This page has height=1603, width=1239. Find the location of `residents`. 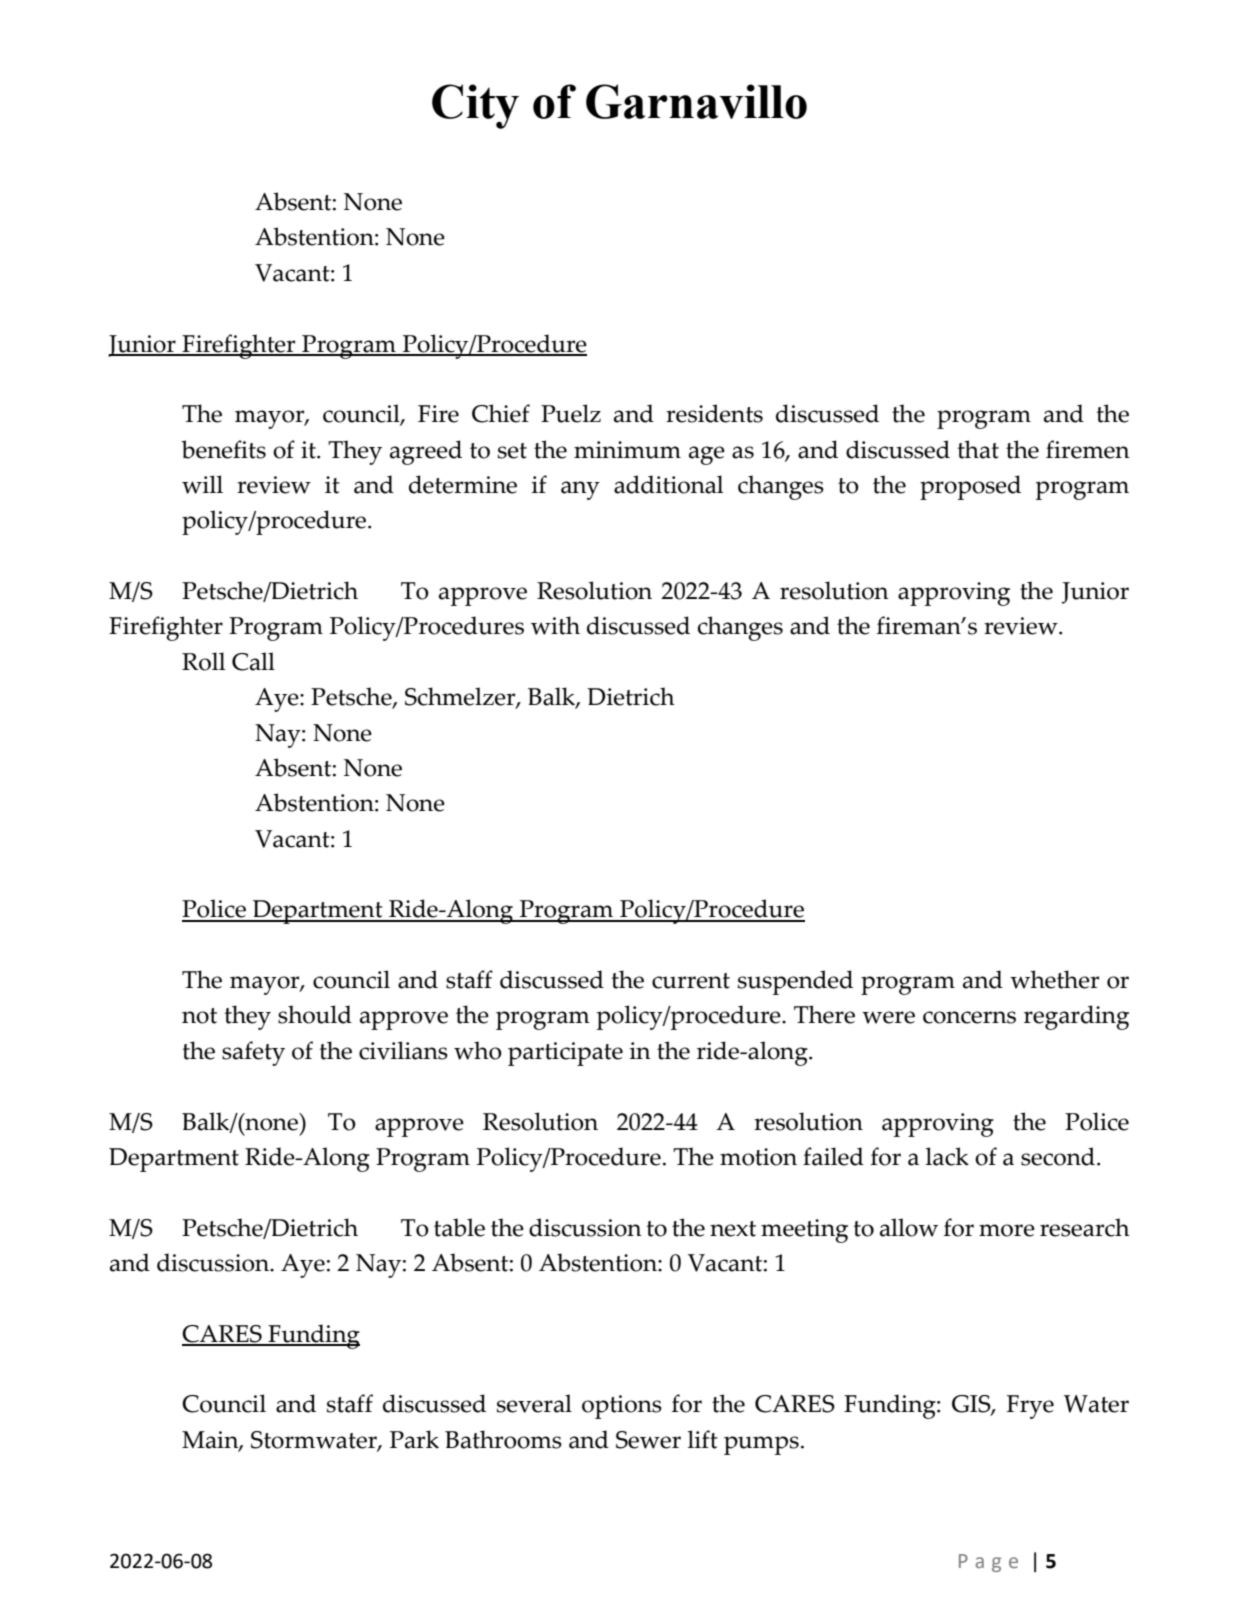

residents is located at coordinates (714, 413).
